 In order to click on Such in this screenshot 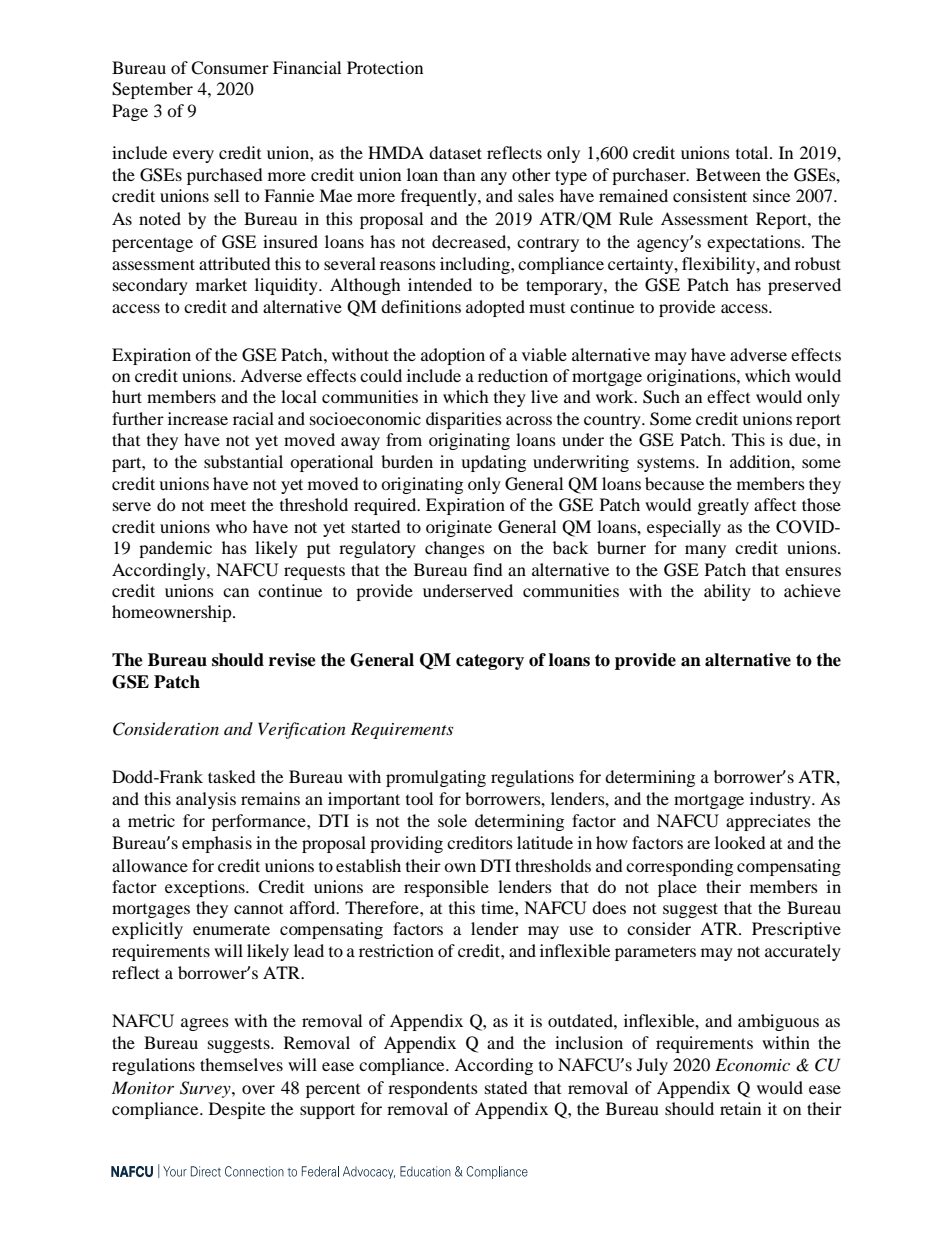, I will do `click(661, 397)`.
